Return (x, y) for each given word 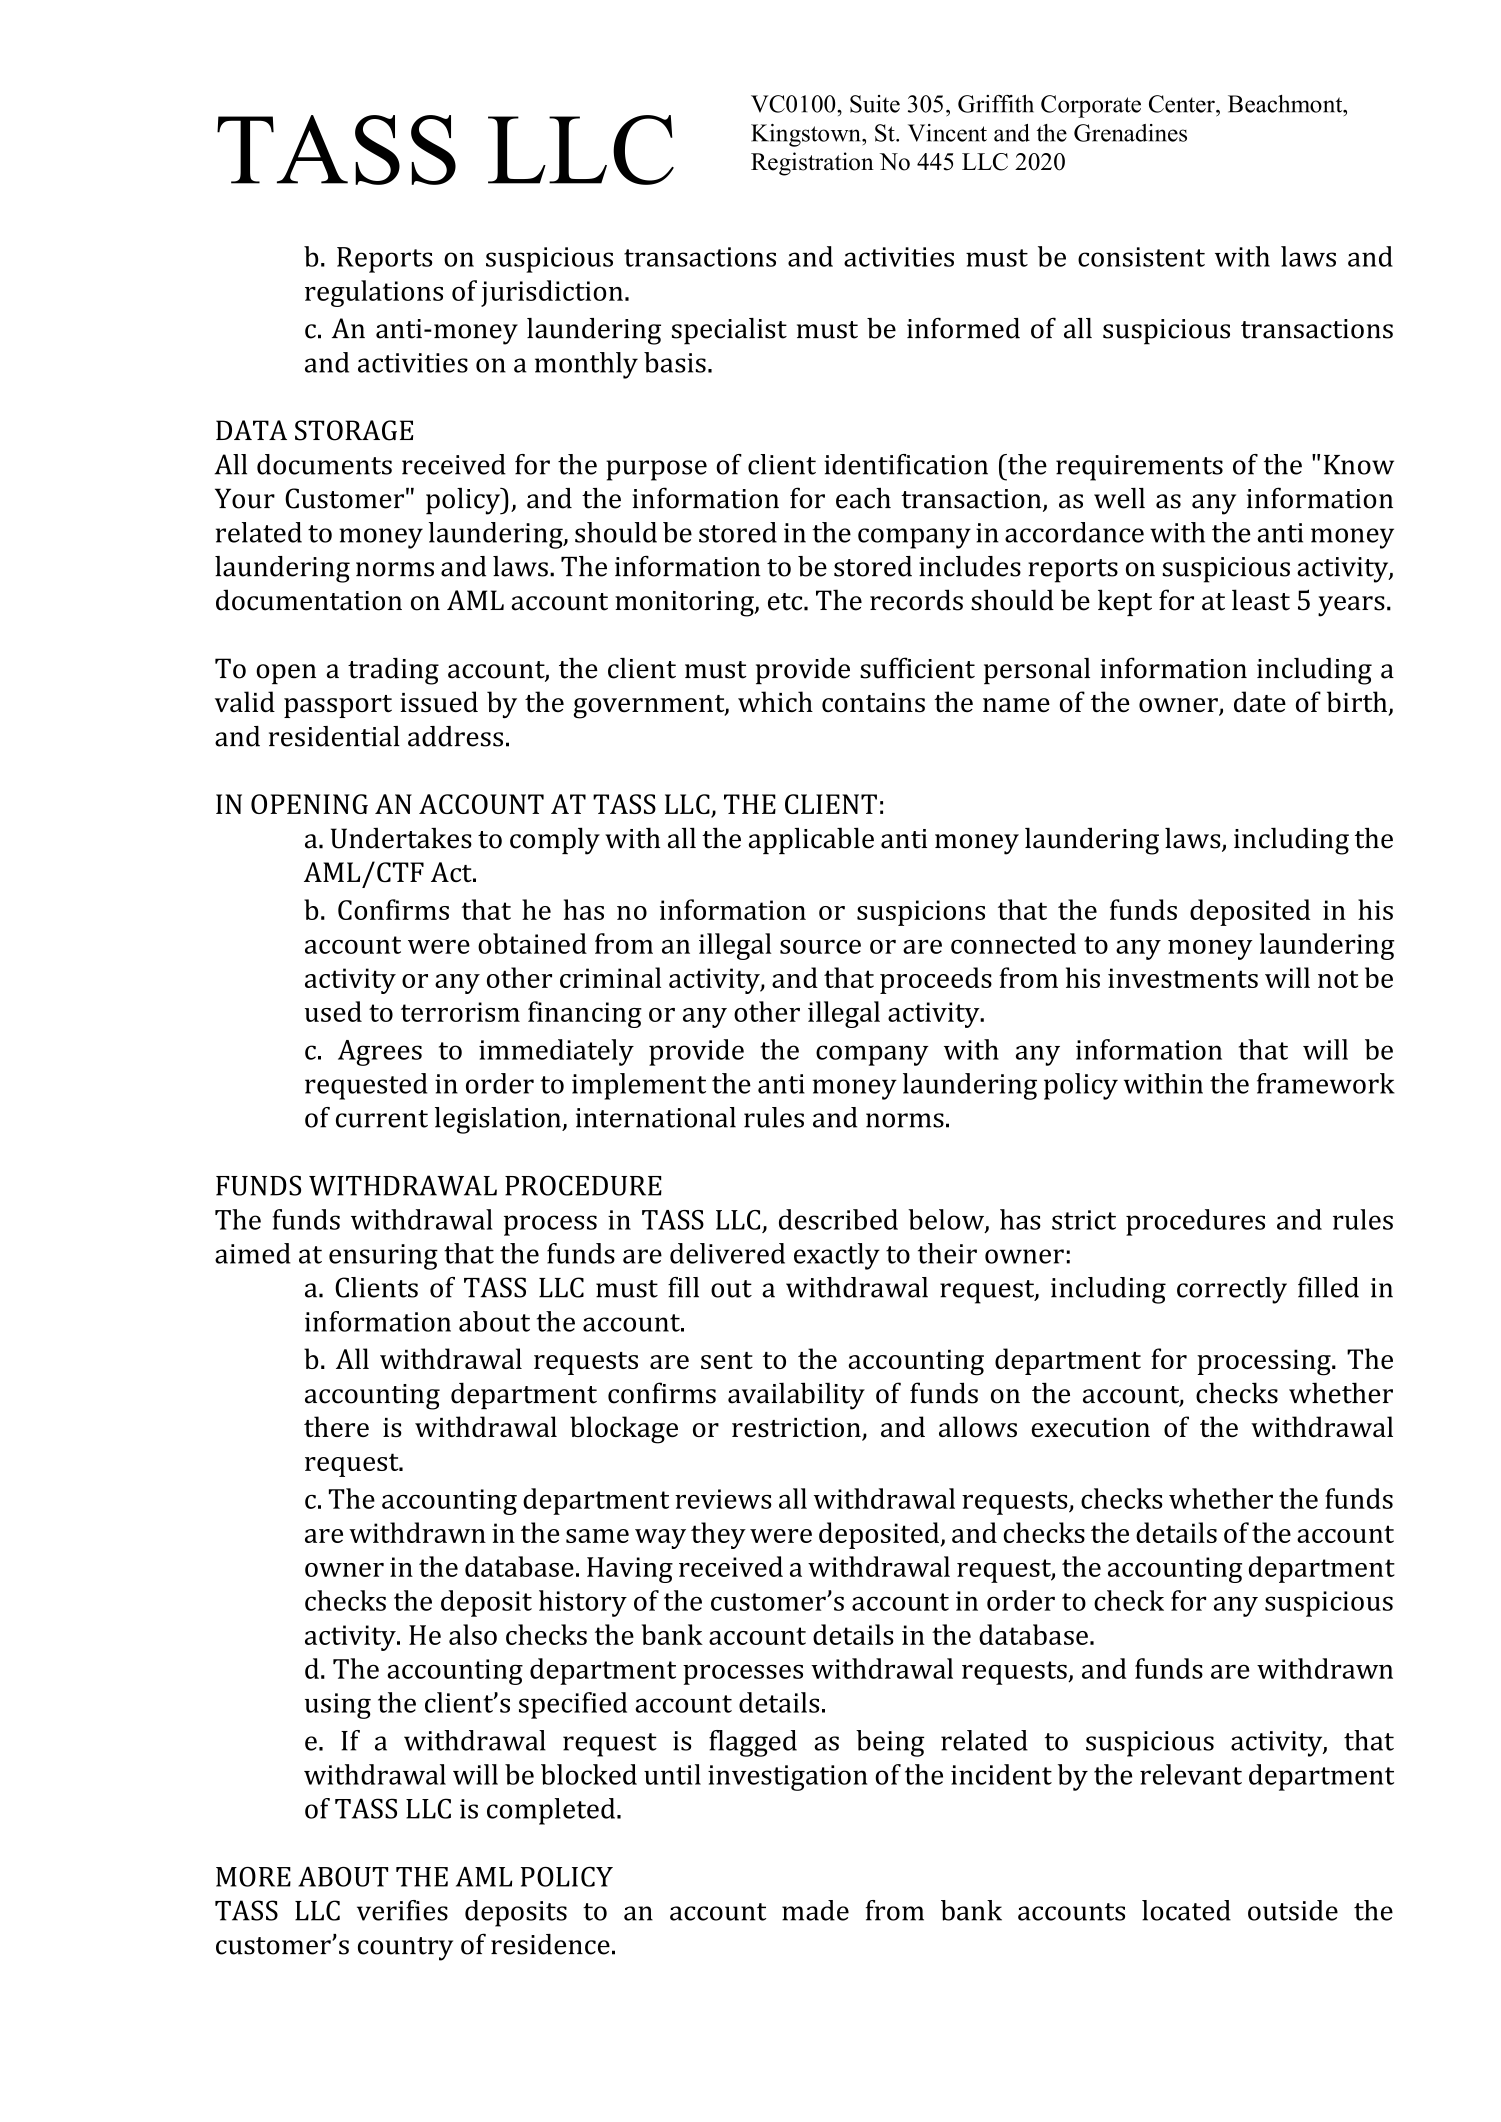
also (473, 1634)
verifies (402, 1910)
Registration (812, 164)
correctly (1232, 1290)
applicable (811, 840)
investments (1183, 978)
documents (324, 464)
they (718, 1535)
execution (1090, 1427)
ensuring (383, 1257)
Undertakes (401, 838)
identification (906, 464)
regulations (374, 293)
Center (1183, 104)
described (838, 1219)
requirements (1139, 468)
